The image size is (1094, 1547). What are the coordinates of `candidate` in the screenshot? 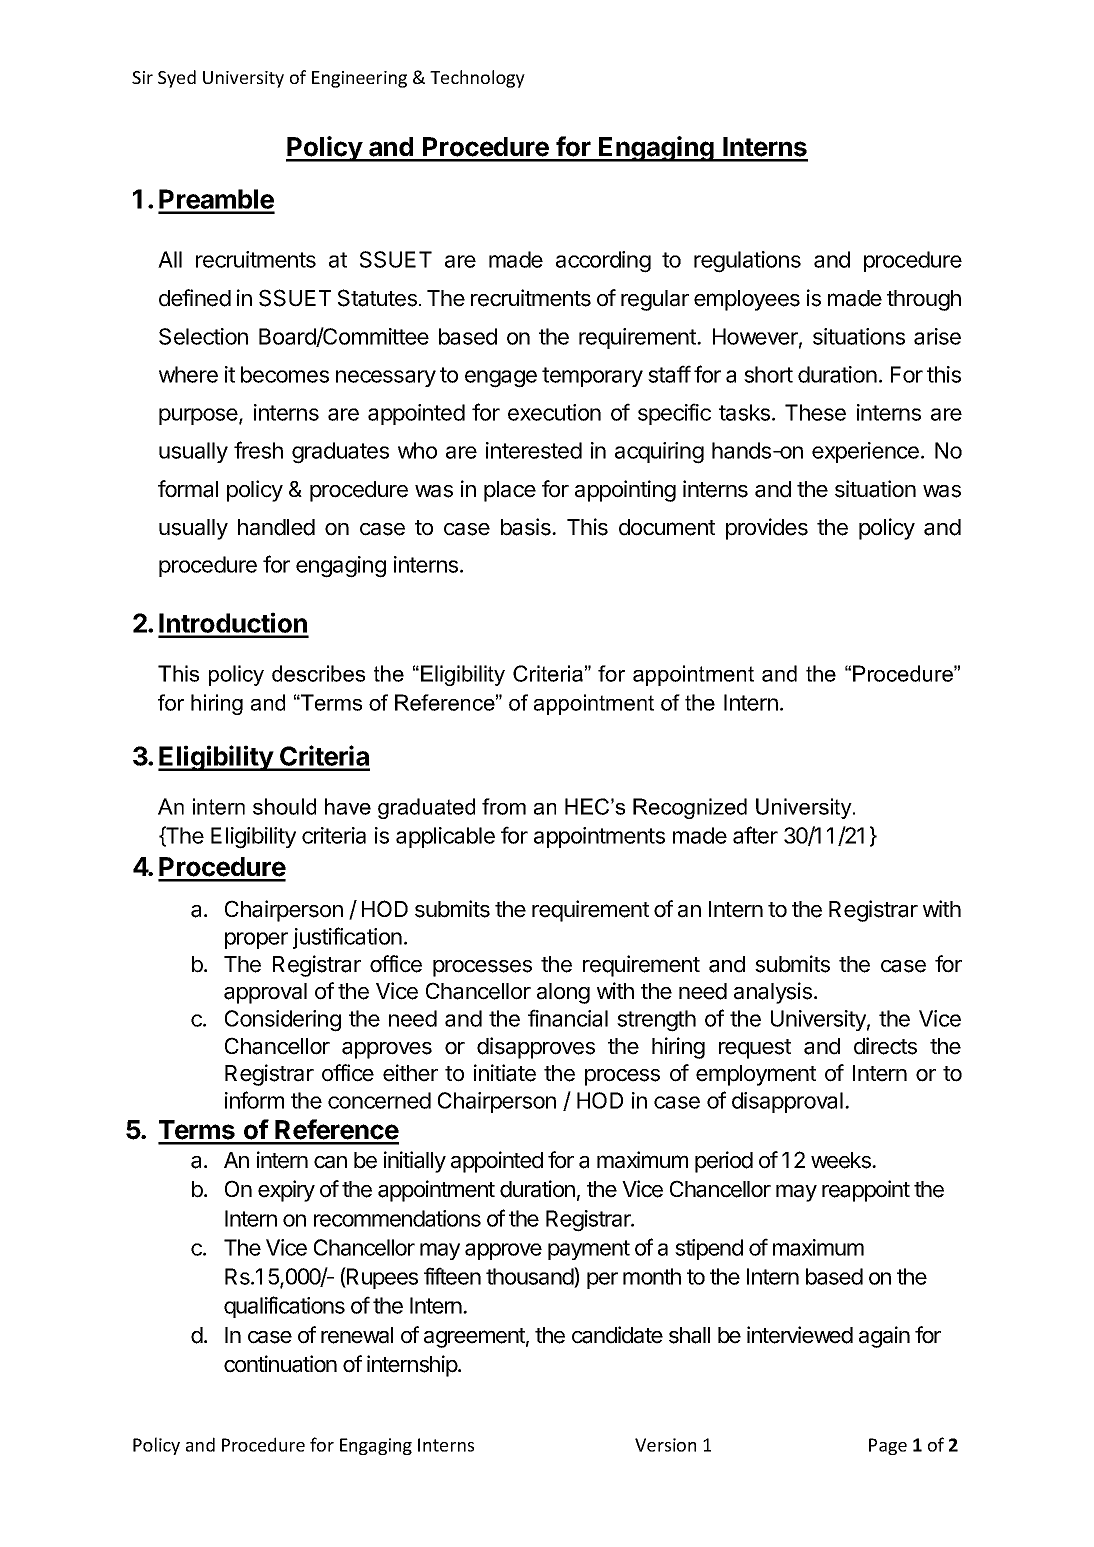 It's located at (617, 1335).
